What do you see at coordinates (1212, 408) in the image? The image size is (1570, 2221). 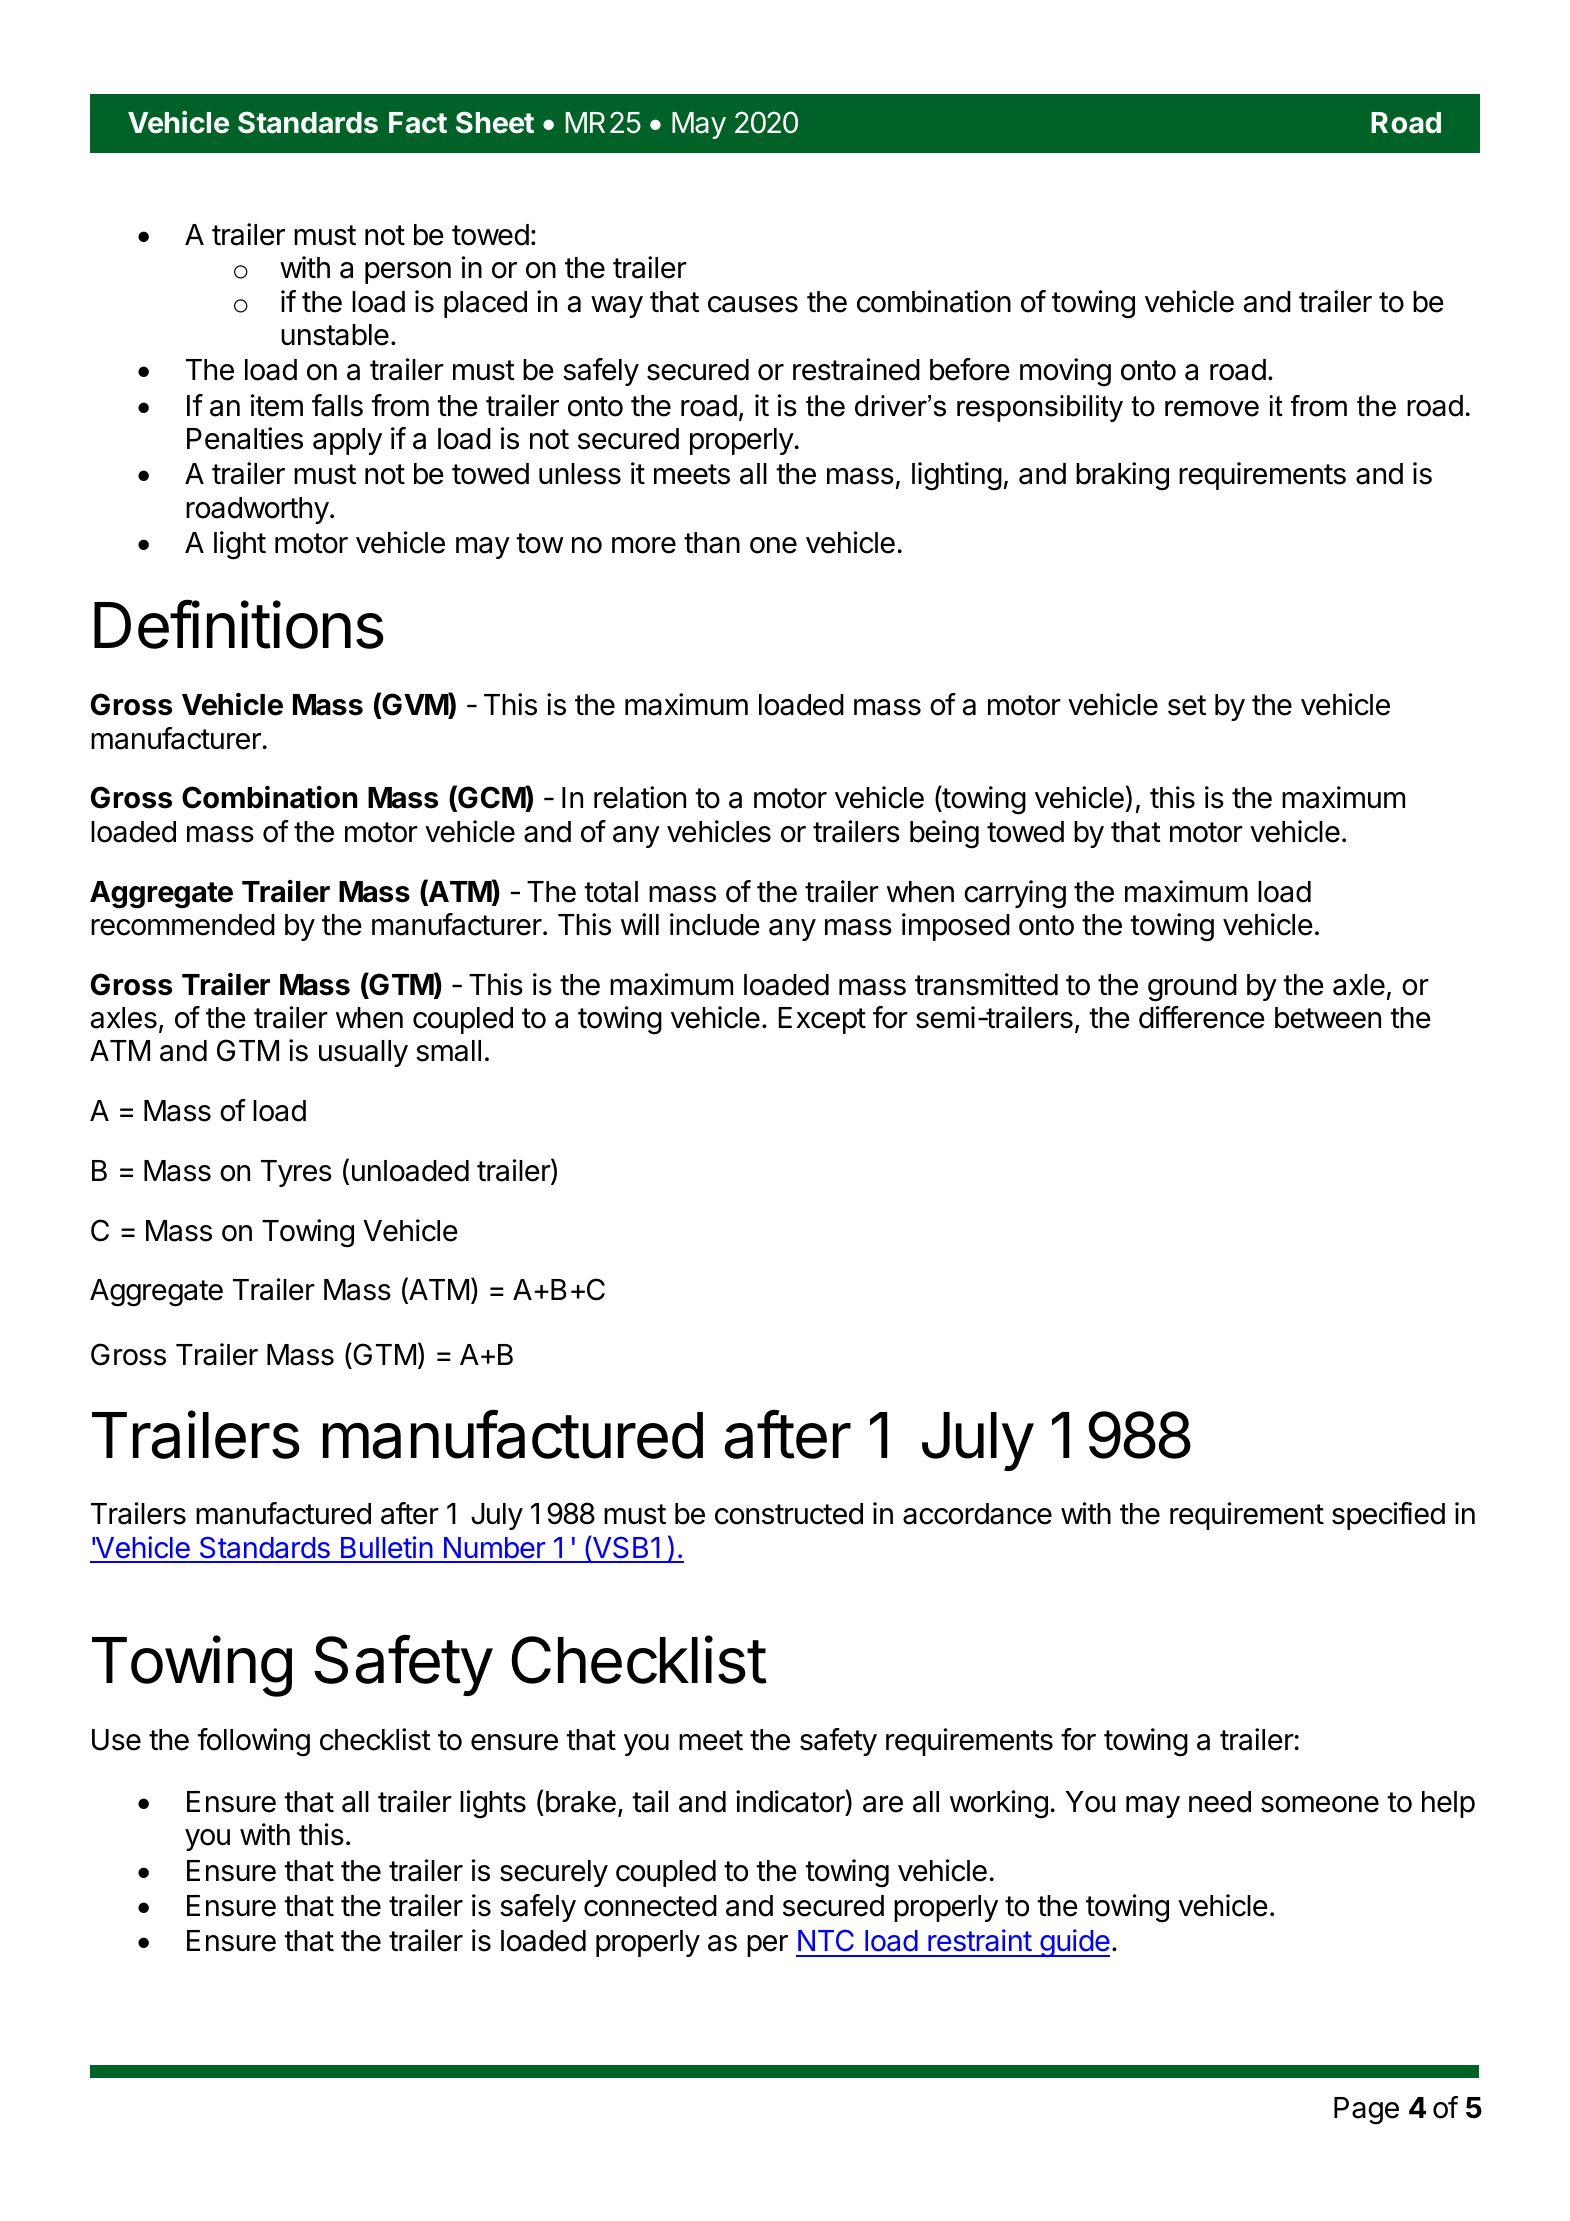 I see `remove` at bounding box center [1212, 408].
